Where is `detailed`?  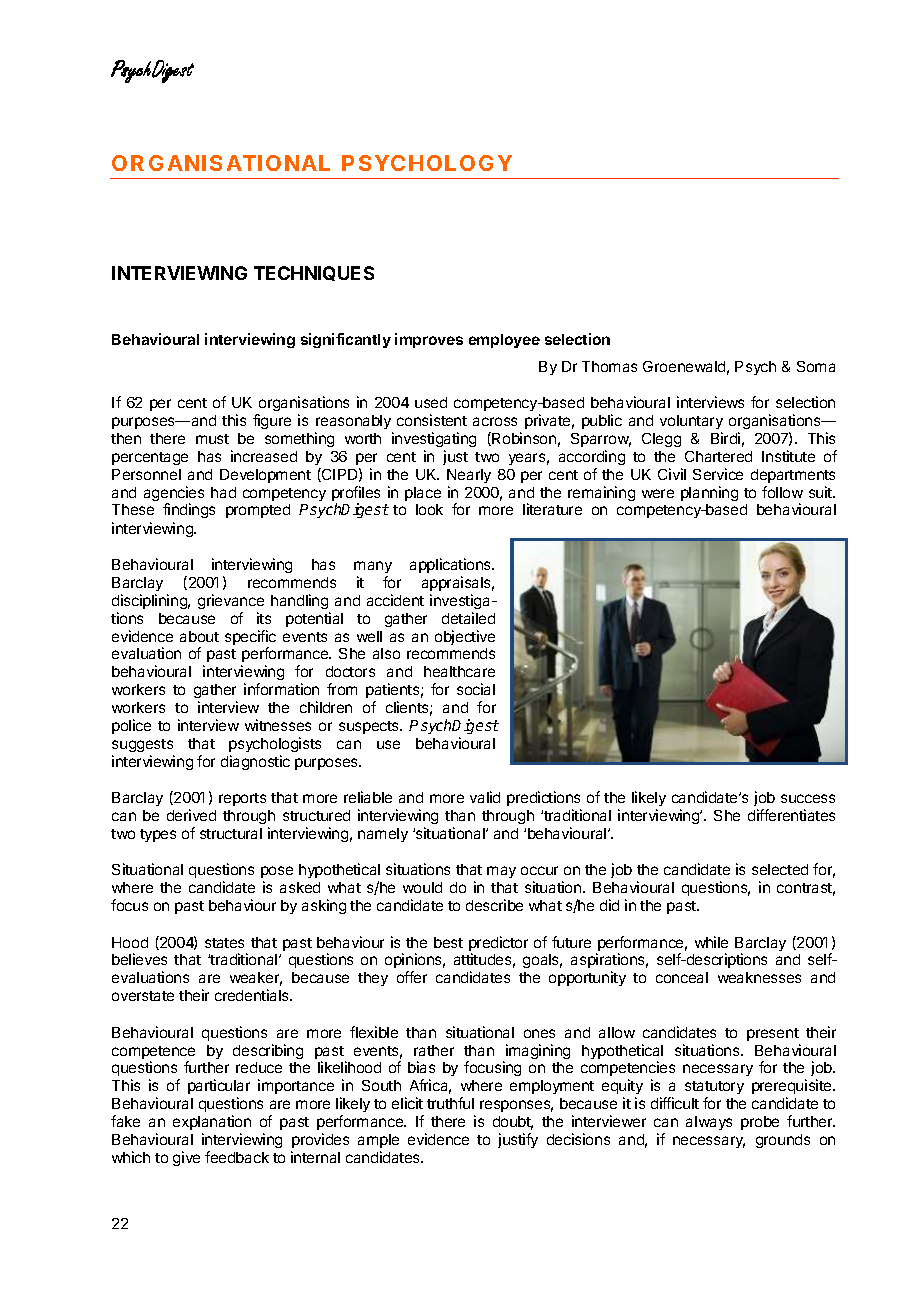 detailed is located at coordinates (468, 618).
